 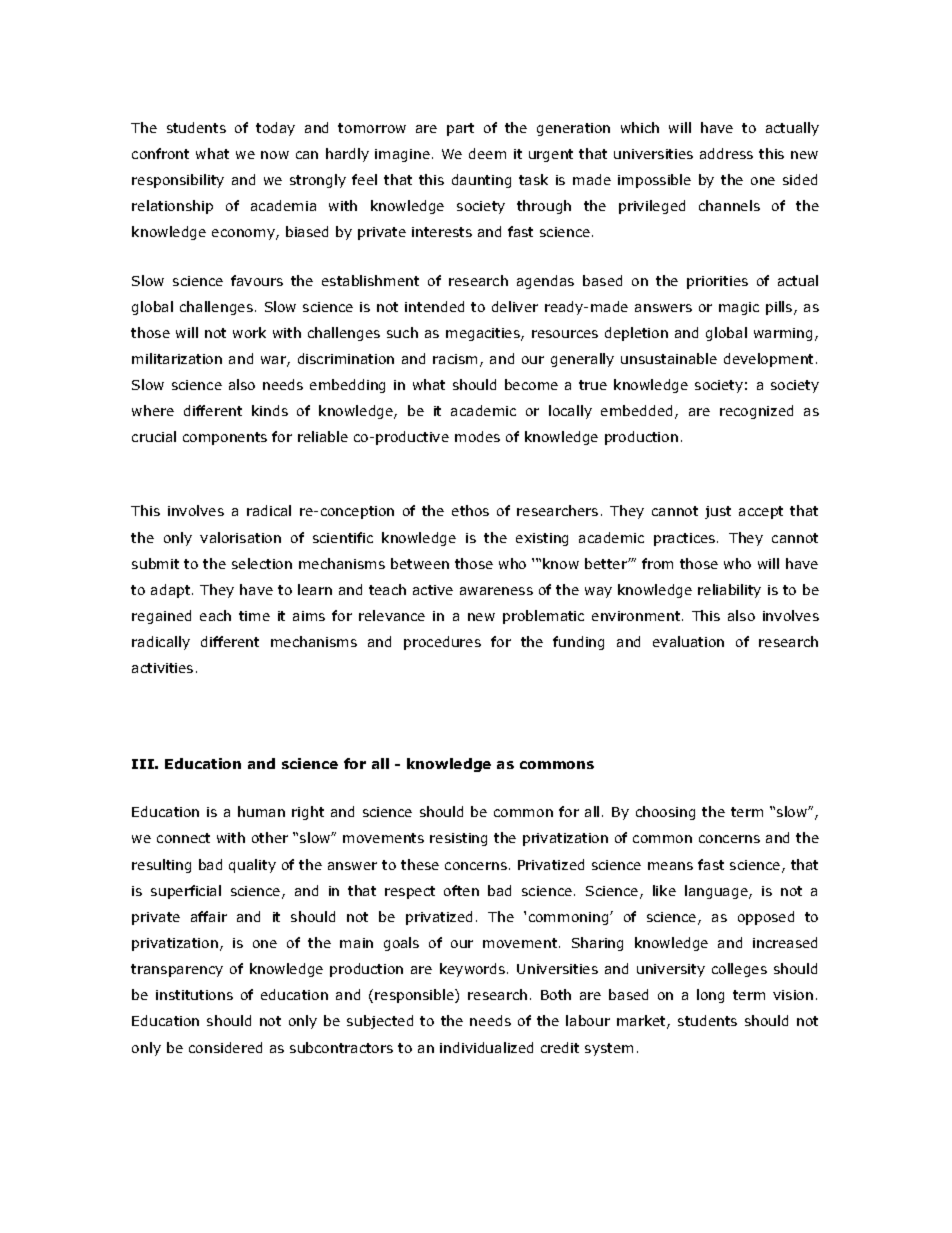 What do you see at coordinates (487, 153) in the screenshot?
I see `deem` at bounding box center [487, 153].
